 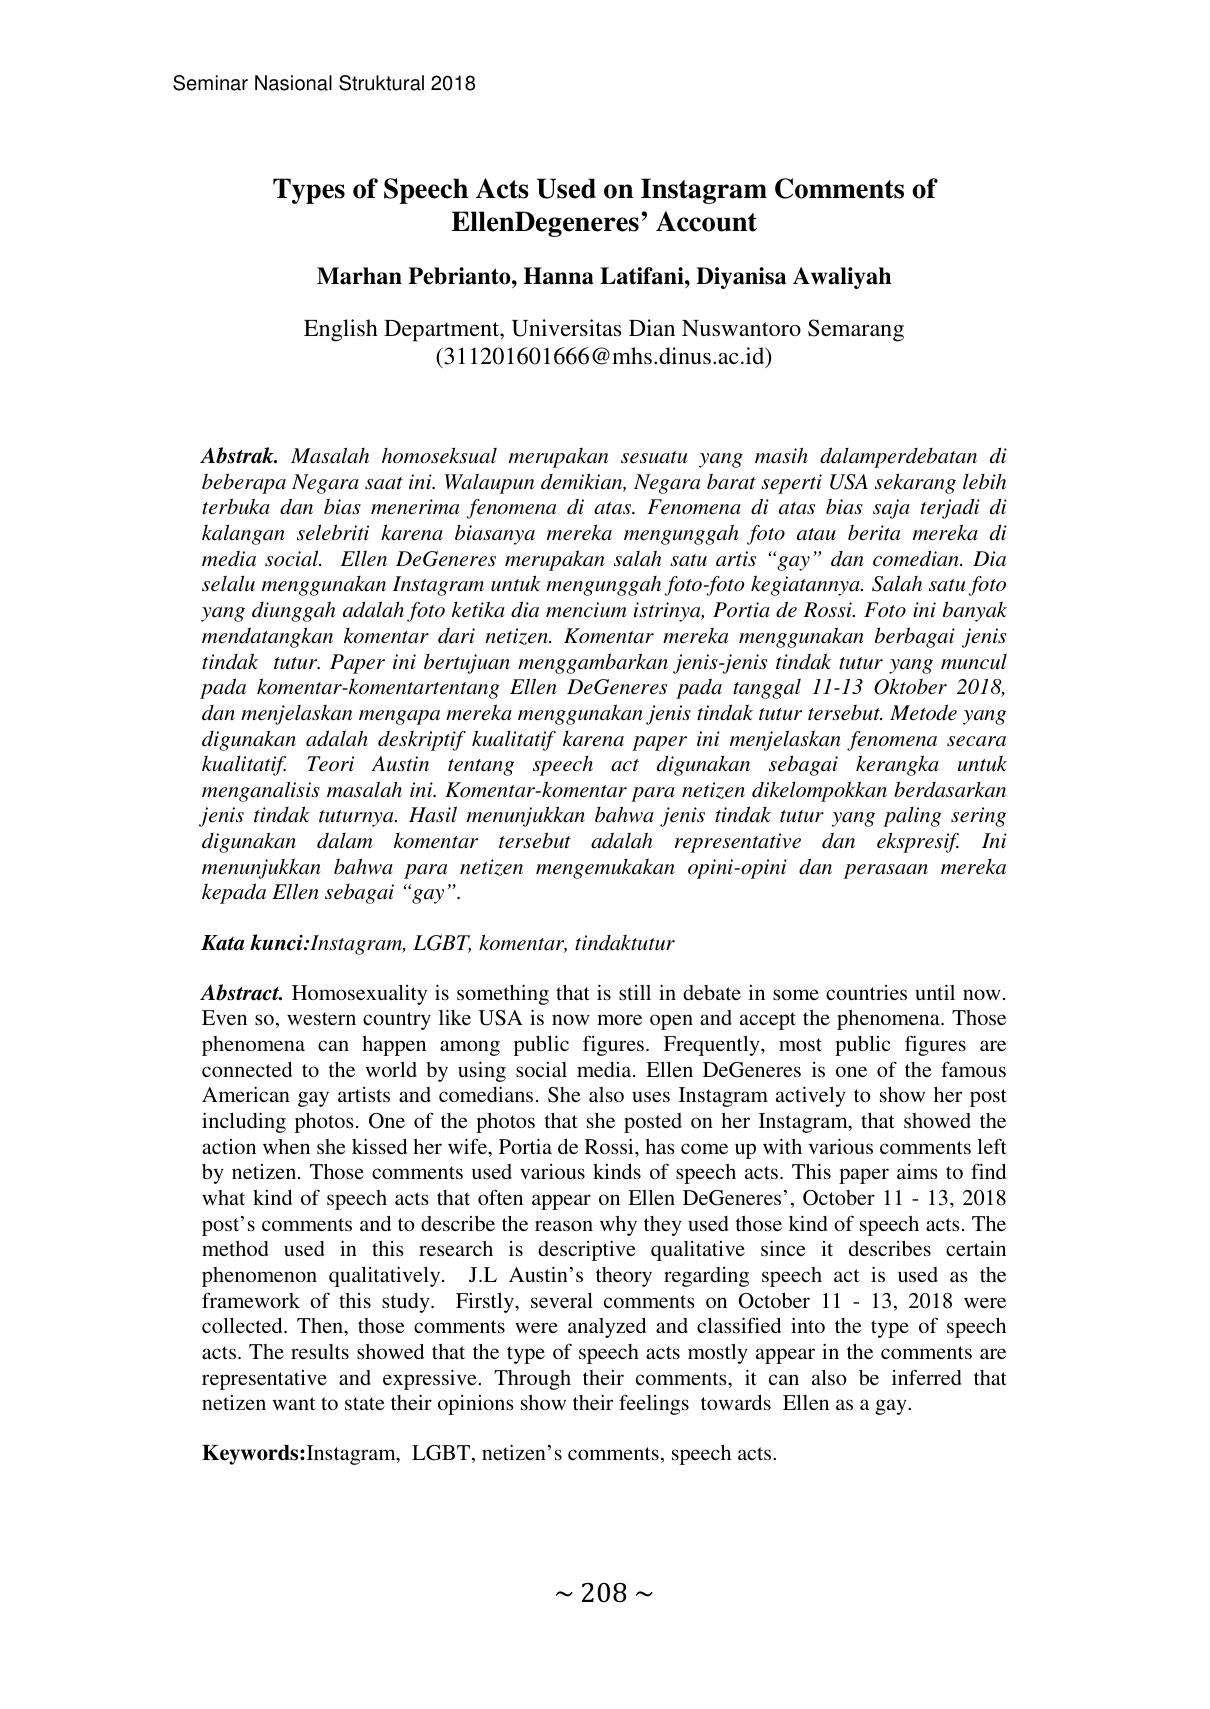 I want to click on dari, so click(x=456, y=635).
